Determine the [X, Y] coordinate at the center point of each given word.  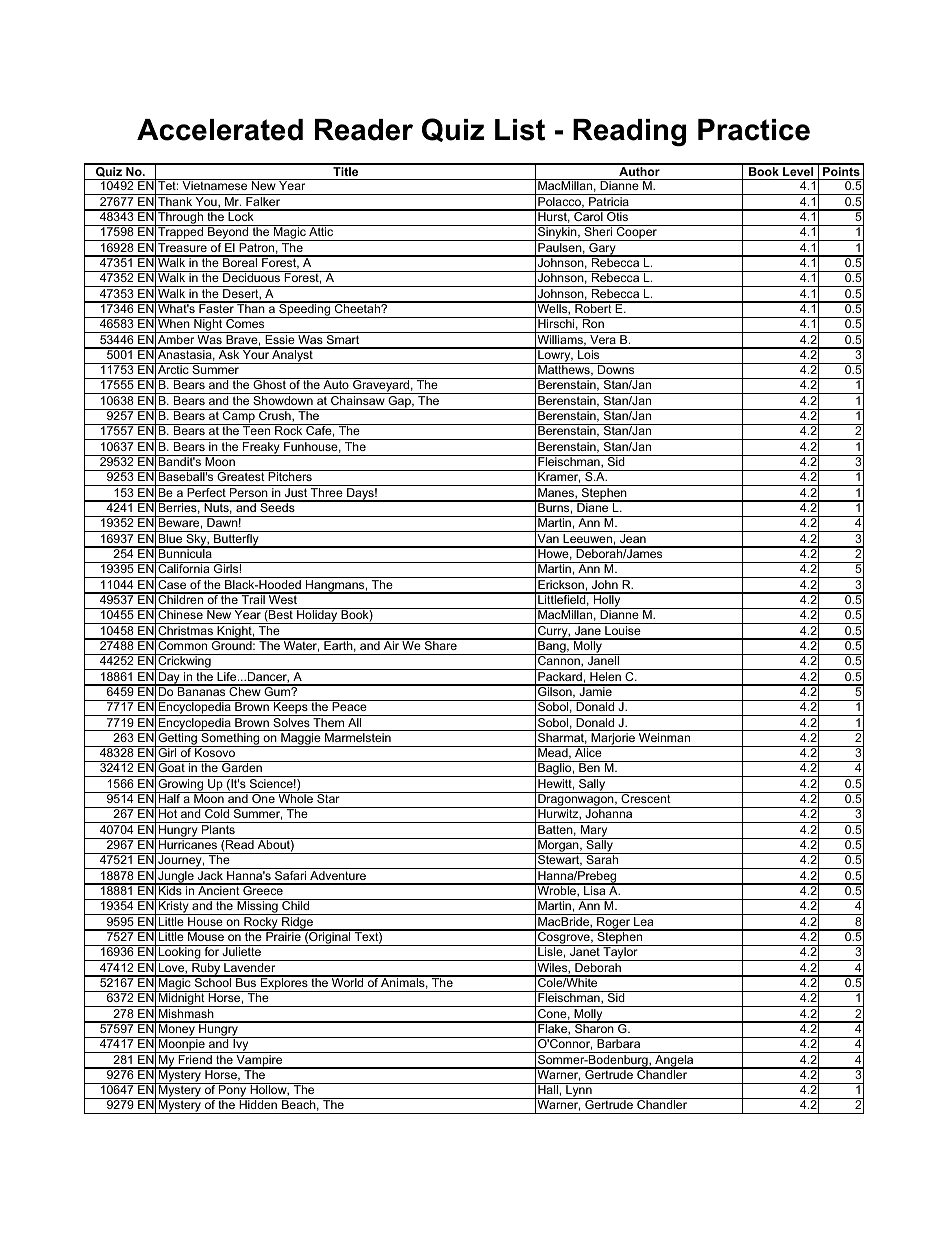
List [520, 130]
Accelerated [220, 130]
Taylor [620, 953]
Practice [754, 130]
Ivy [241, 1045]
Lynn [579, 1091]
